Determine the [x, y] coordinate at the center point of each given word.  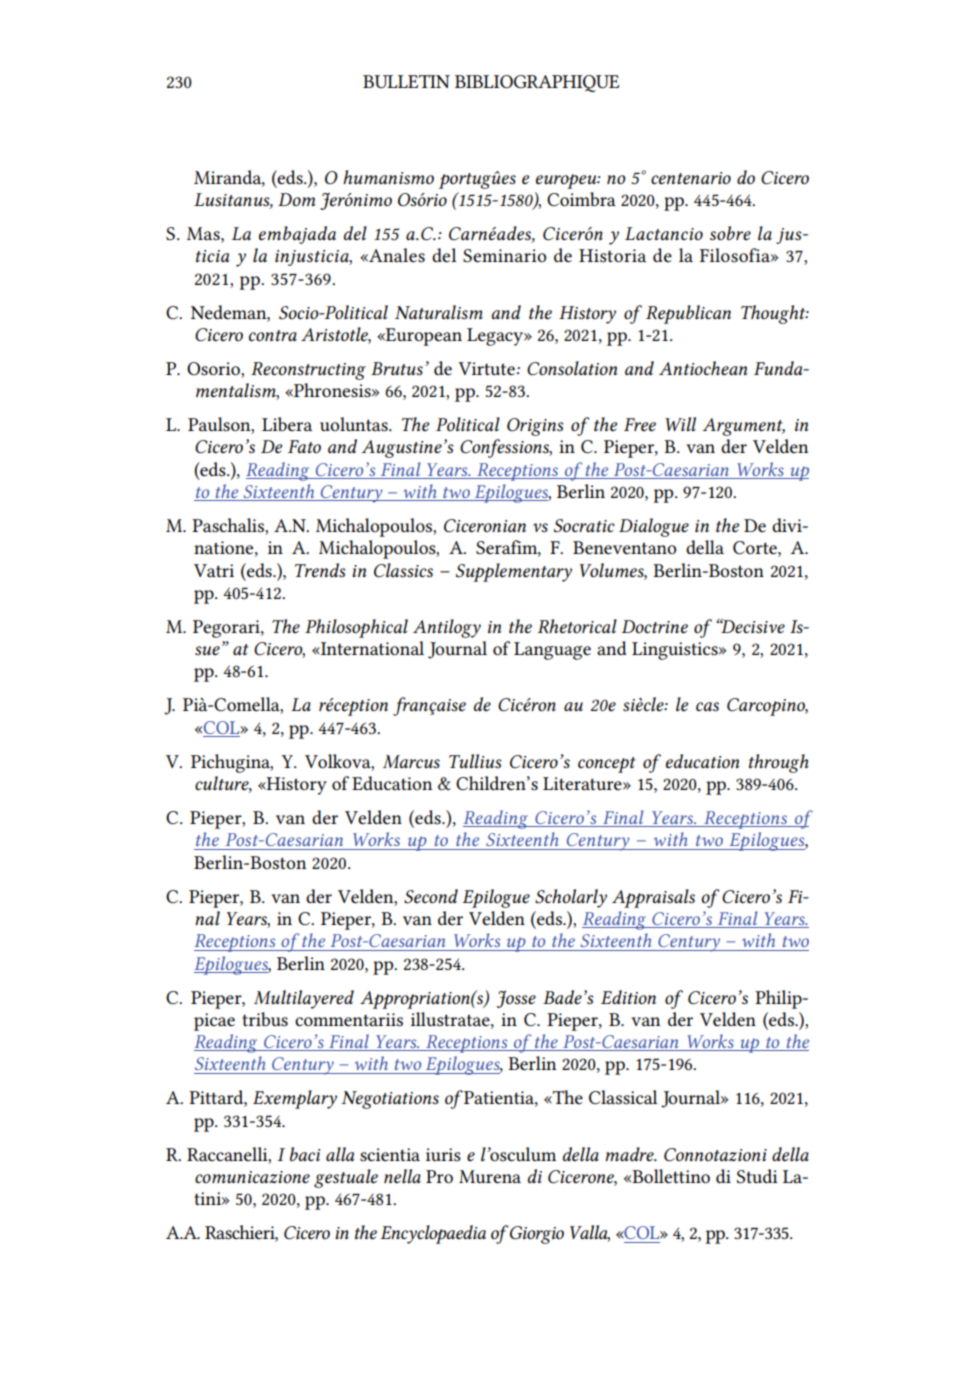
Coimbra [581, 199]
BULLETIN [406, 81]
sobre [730, 233]
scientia [390, 1155]
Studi [757, 1176]
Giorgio [536, 1235]
